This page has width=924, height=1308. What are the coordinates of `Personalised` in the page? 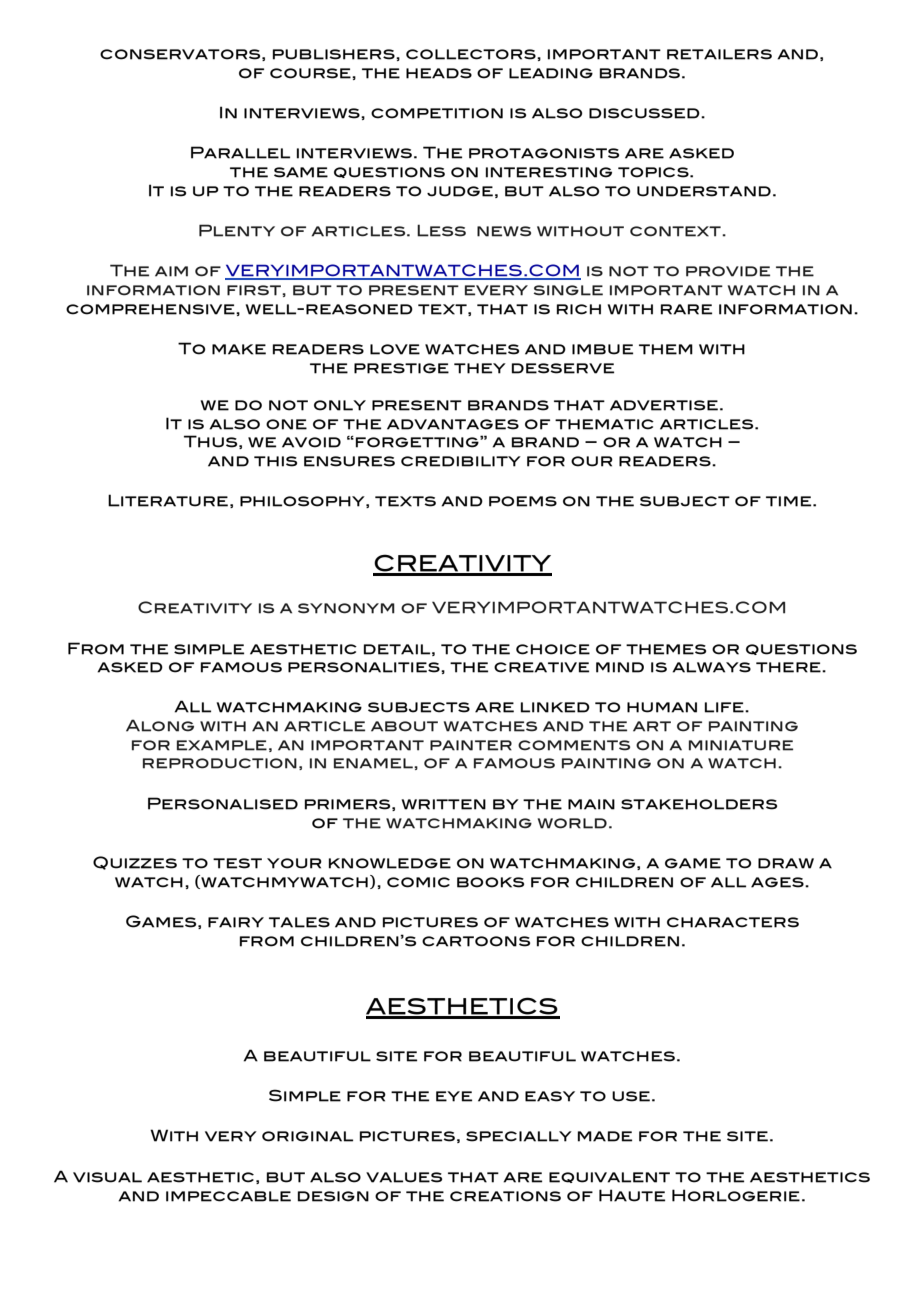 It's located at (223, 803).
